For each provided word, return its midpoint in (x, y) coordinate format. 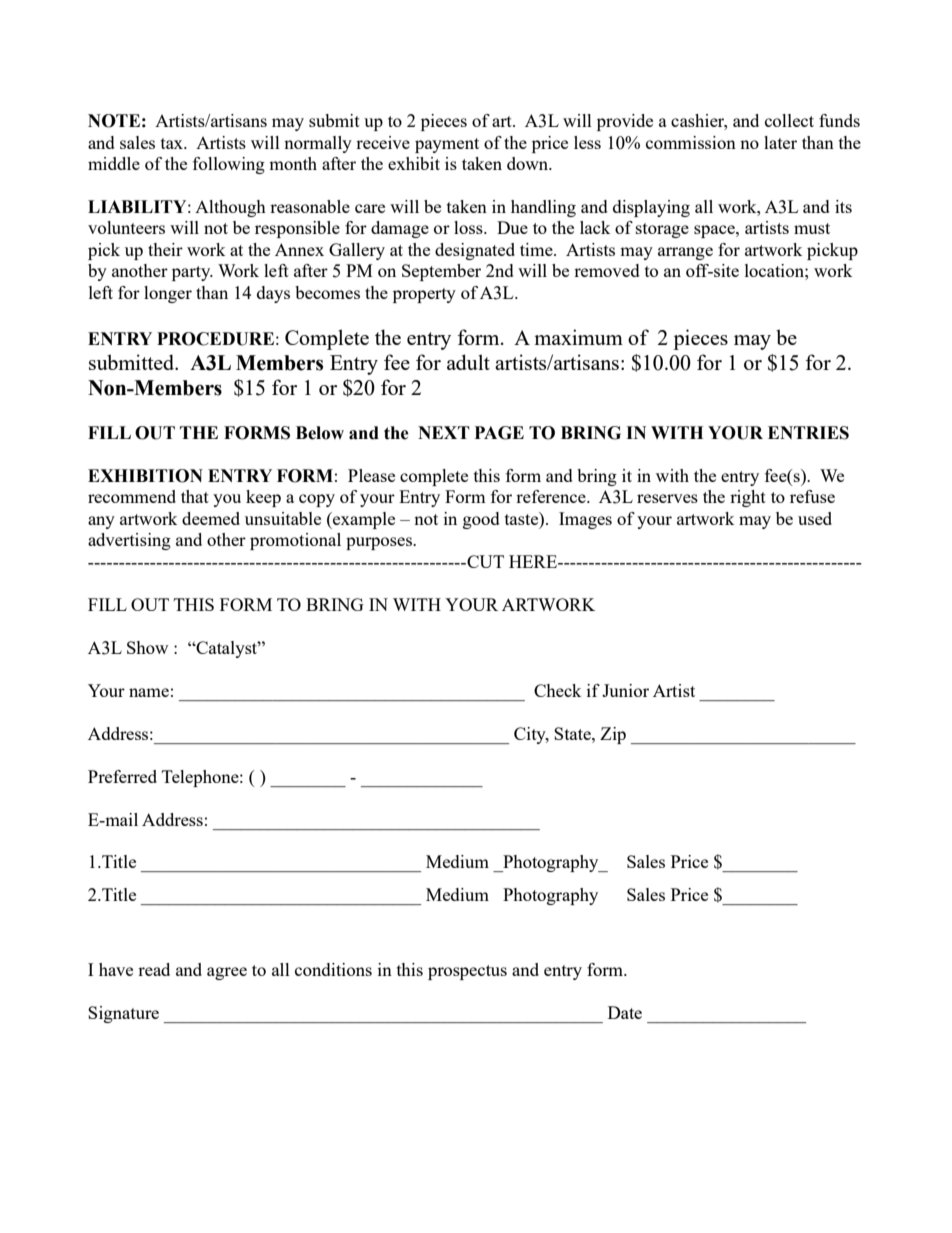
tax (173, 143)
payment (447, 145)
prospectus (467, 972)
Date (625, 1012)
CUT (484, 561)
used (815, 518)
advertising (129, 541)
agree (227, 973)
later (780, 142)
